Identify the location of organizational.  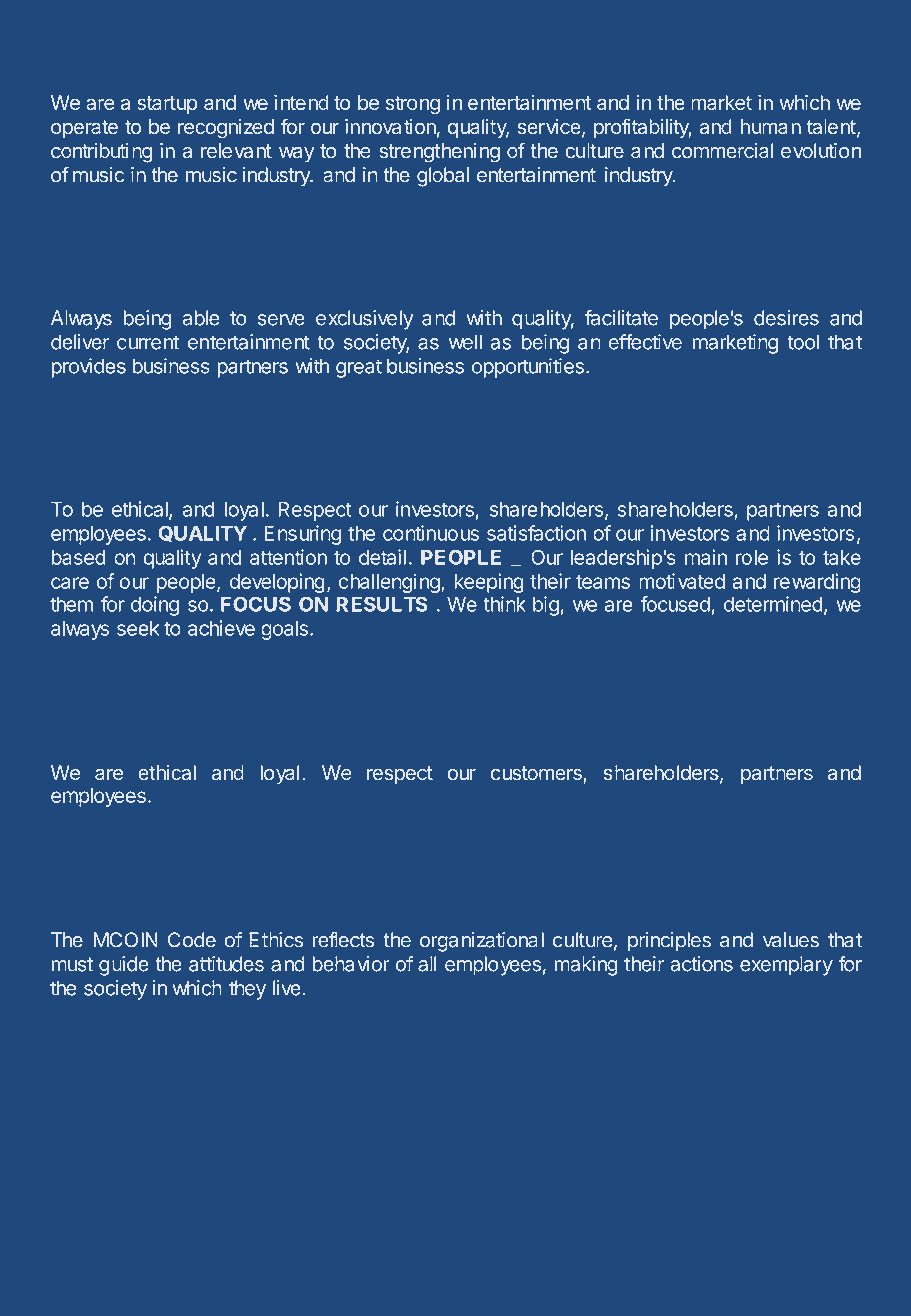
(482, 942).
